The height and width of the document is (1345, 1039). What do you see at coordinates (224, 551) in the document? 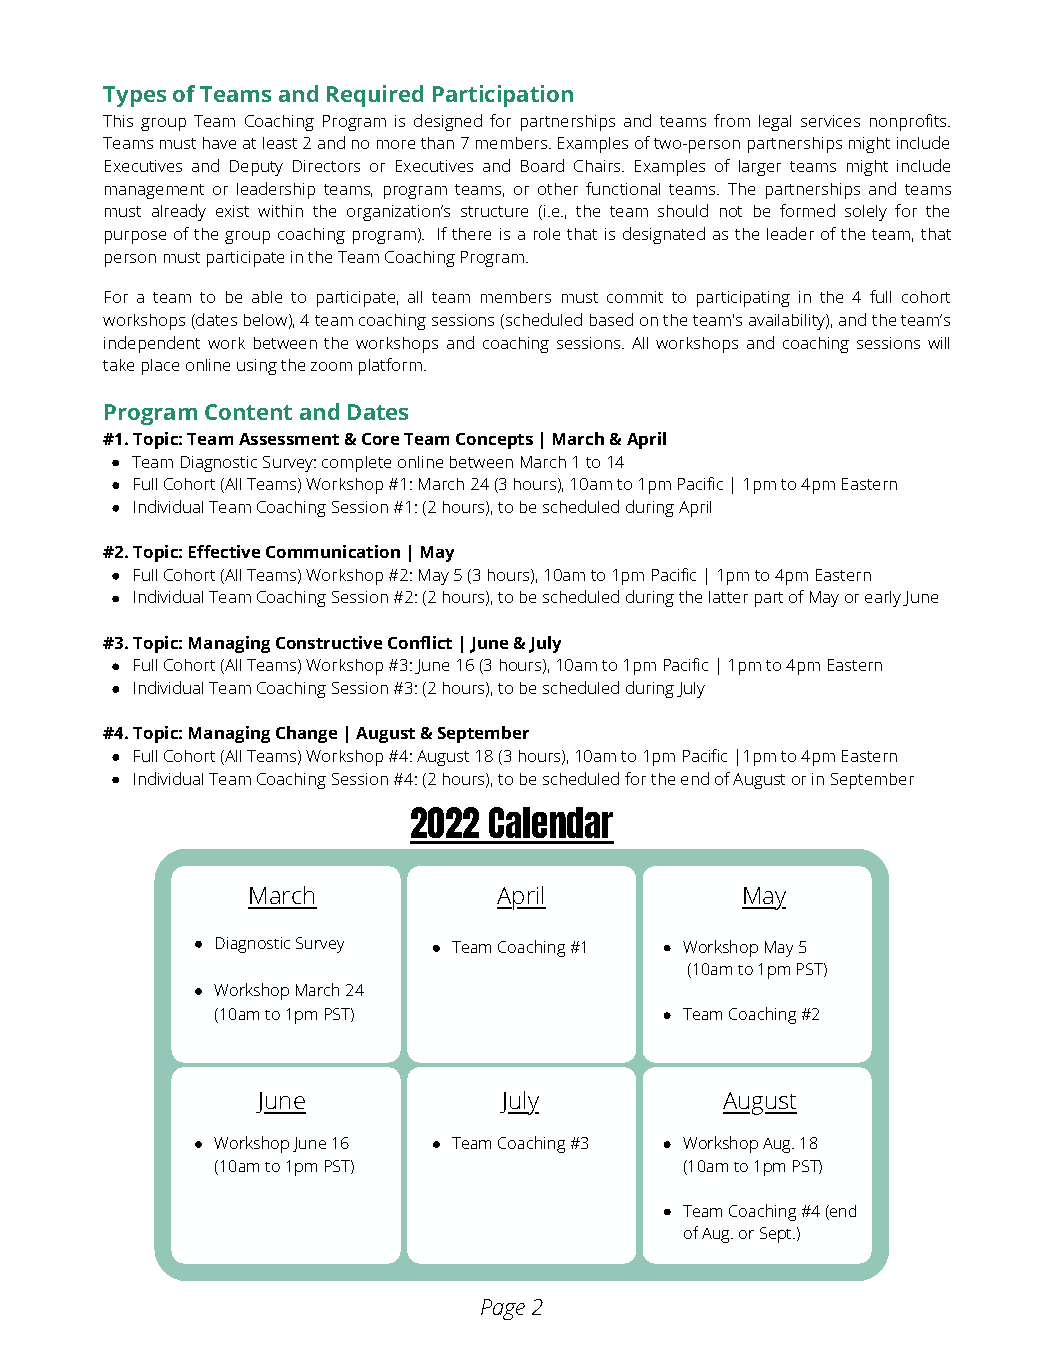
I see `Effective` at bounding box center [224, 551].
